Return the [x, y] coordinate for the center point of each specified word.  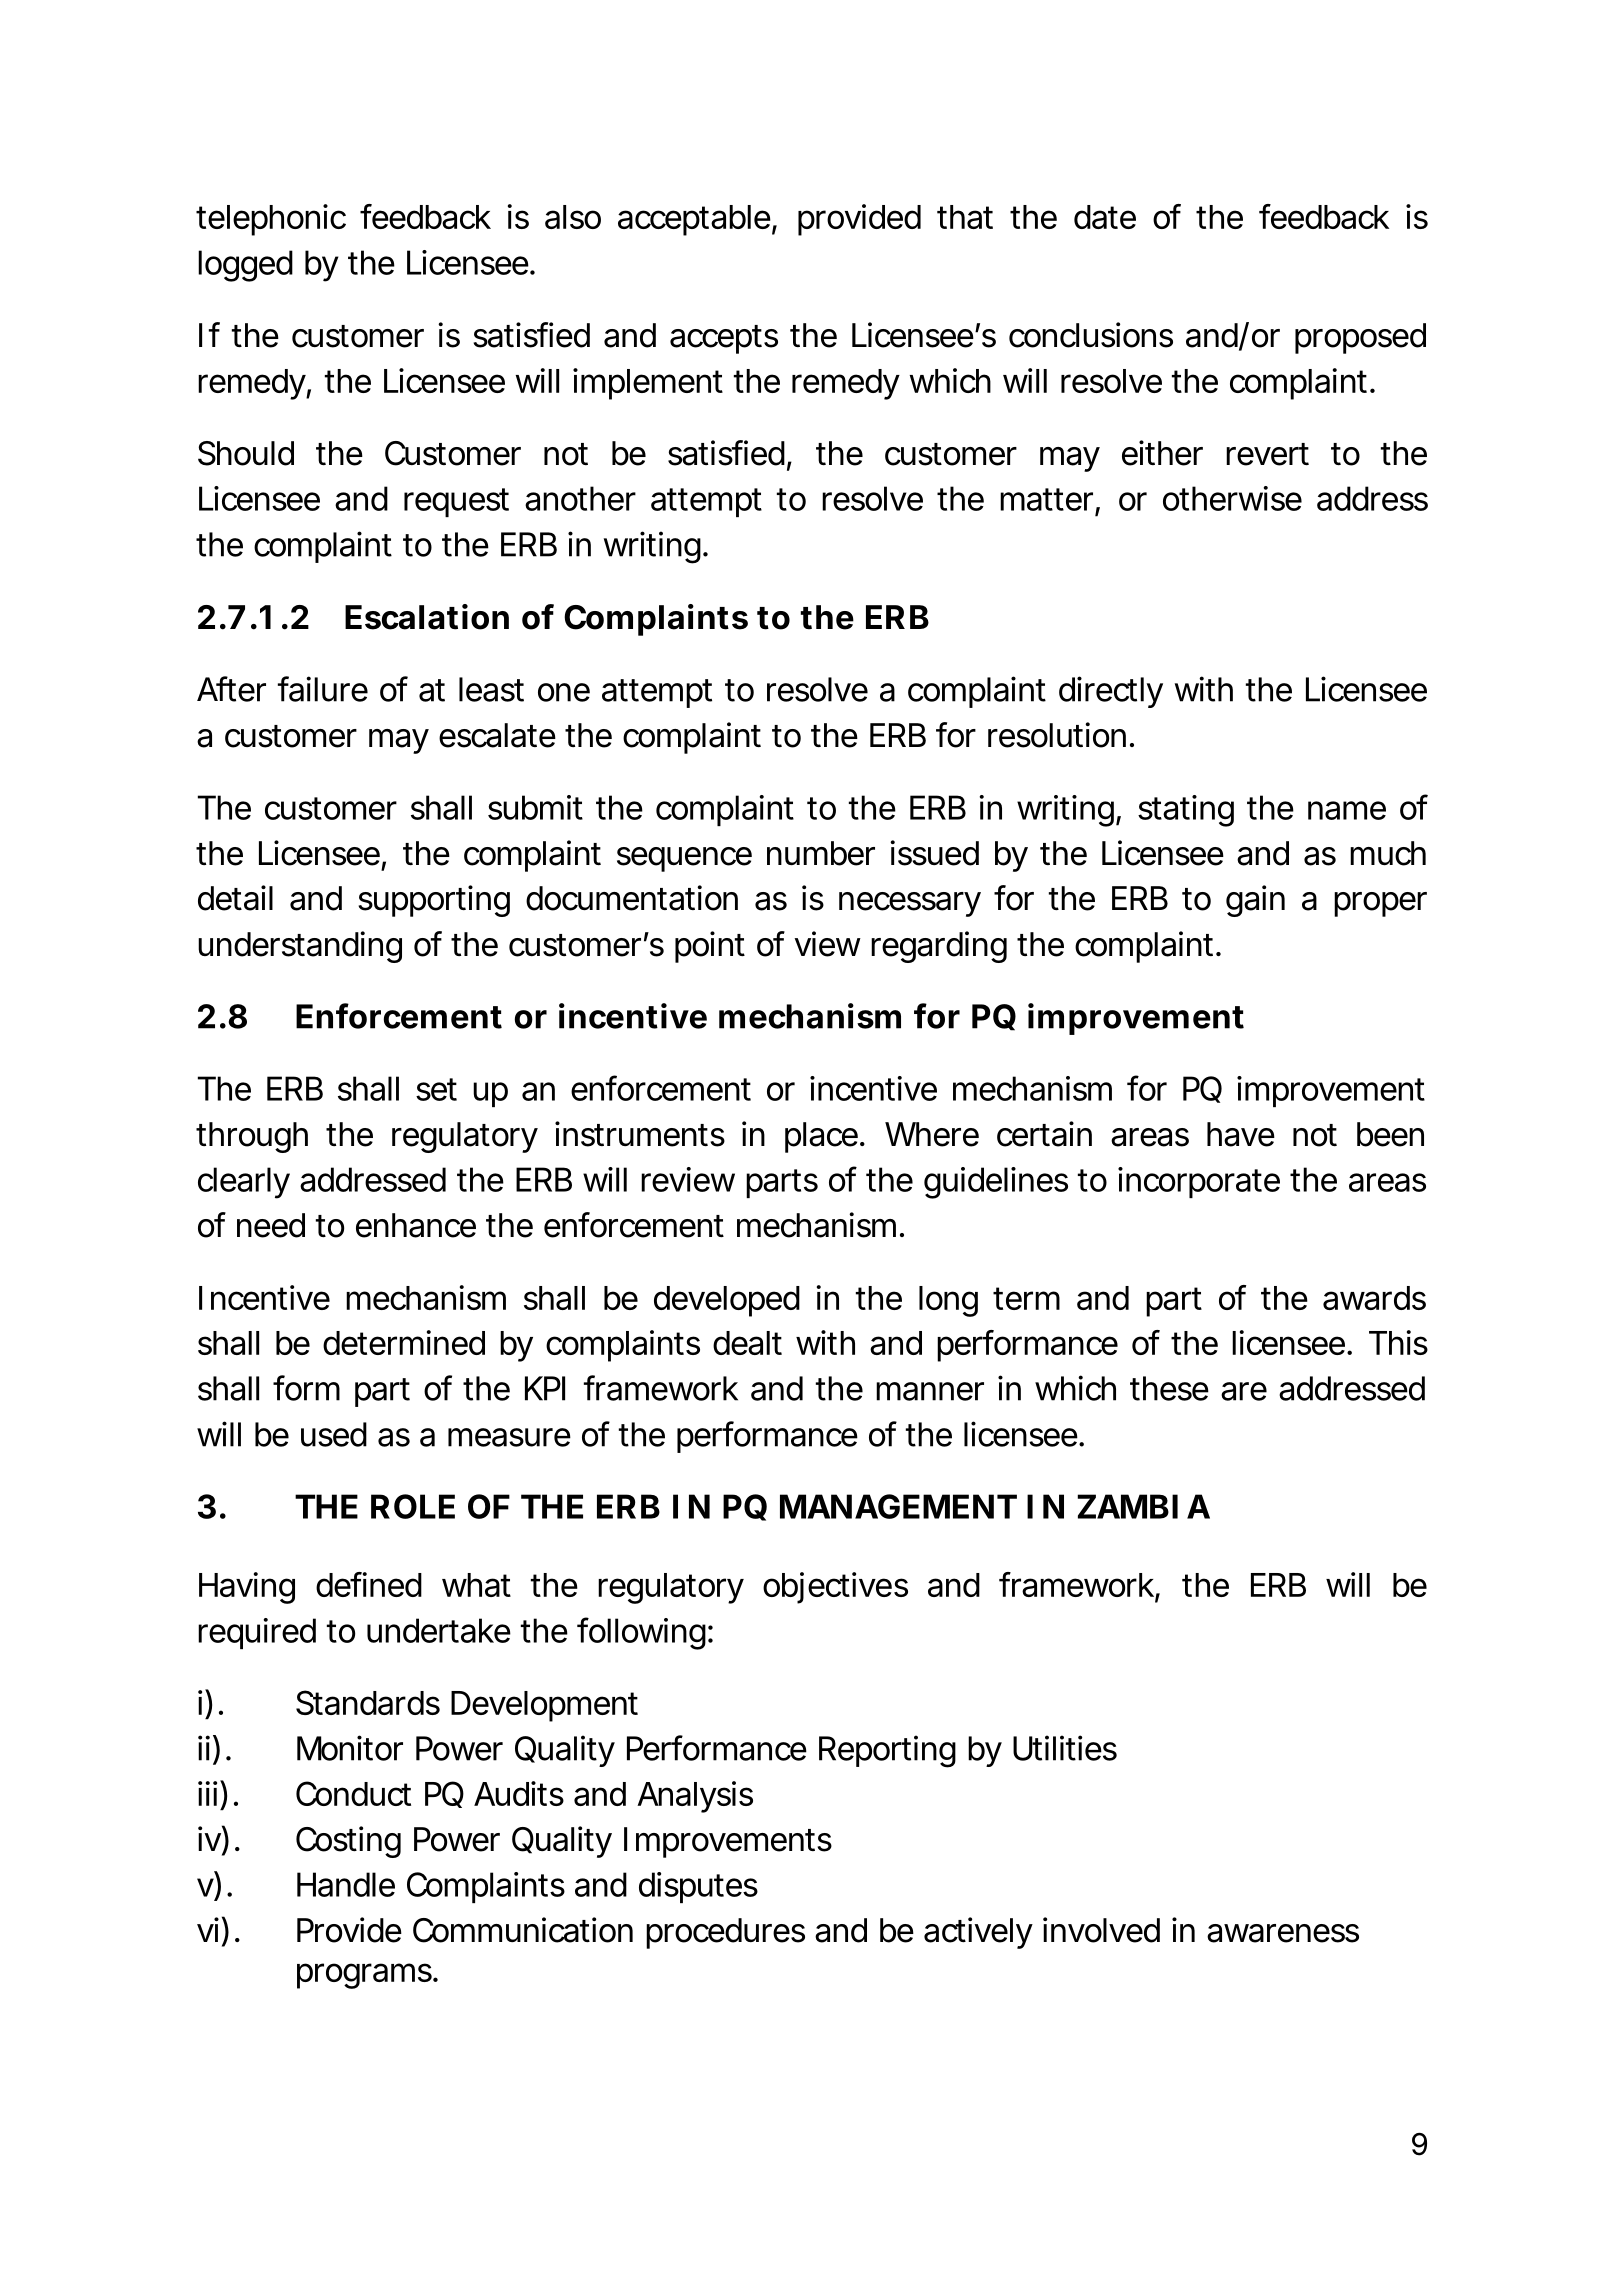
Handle [346, 1884]
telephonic [271, 220]
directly [1111, 692]
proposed [1360, 338]
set [436, 1089]
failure [323, 689]
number [821, 853]
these [1169, 1388]
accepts [724, 339]
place [821, 1137]
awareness [1283, 1933]
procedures [725, 1933]
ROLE [413, 1506]
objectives [835, 1588]
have [1241, 1134]
